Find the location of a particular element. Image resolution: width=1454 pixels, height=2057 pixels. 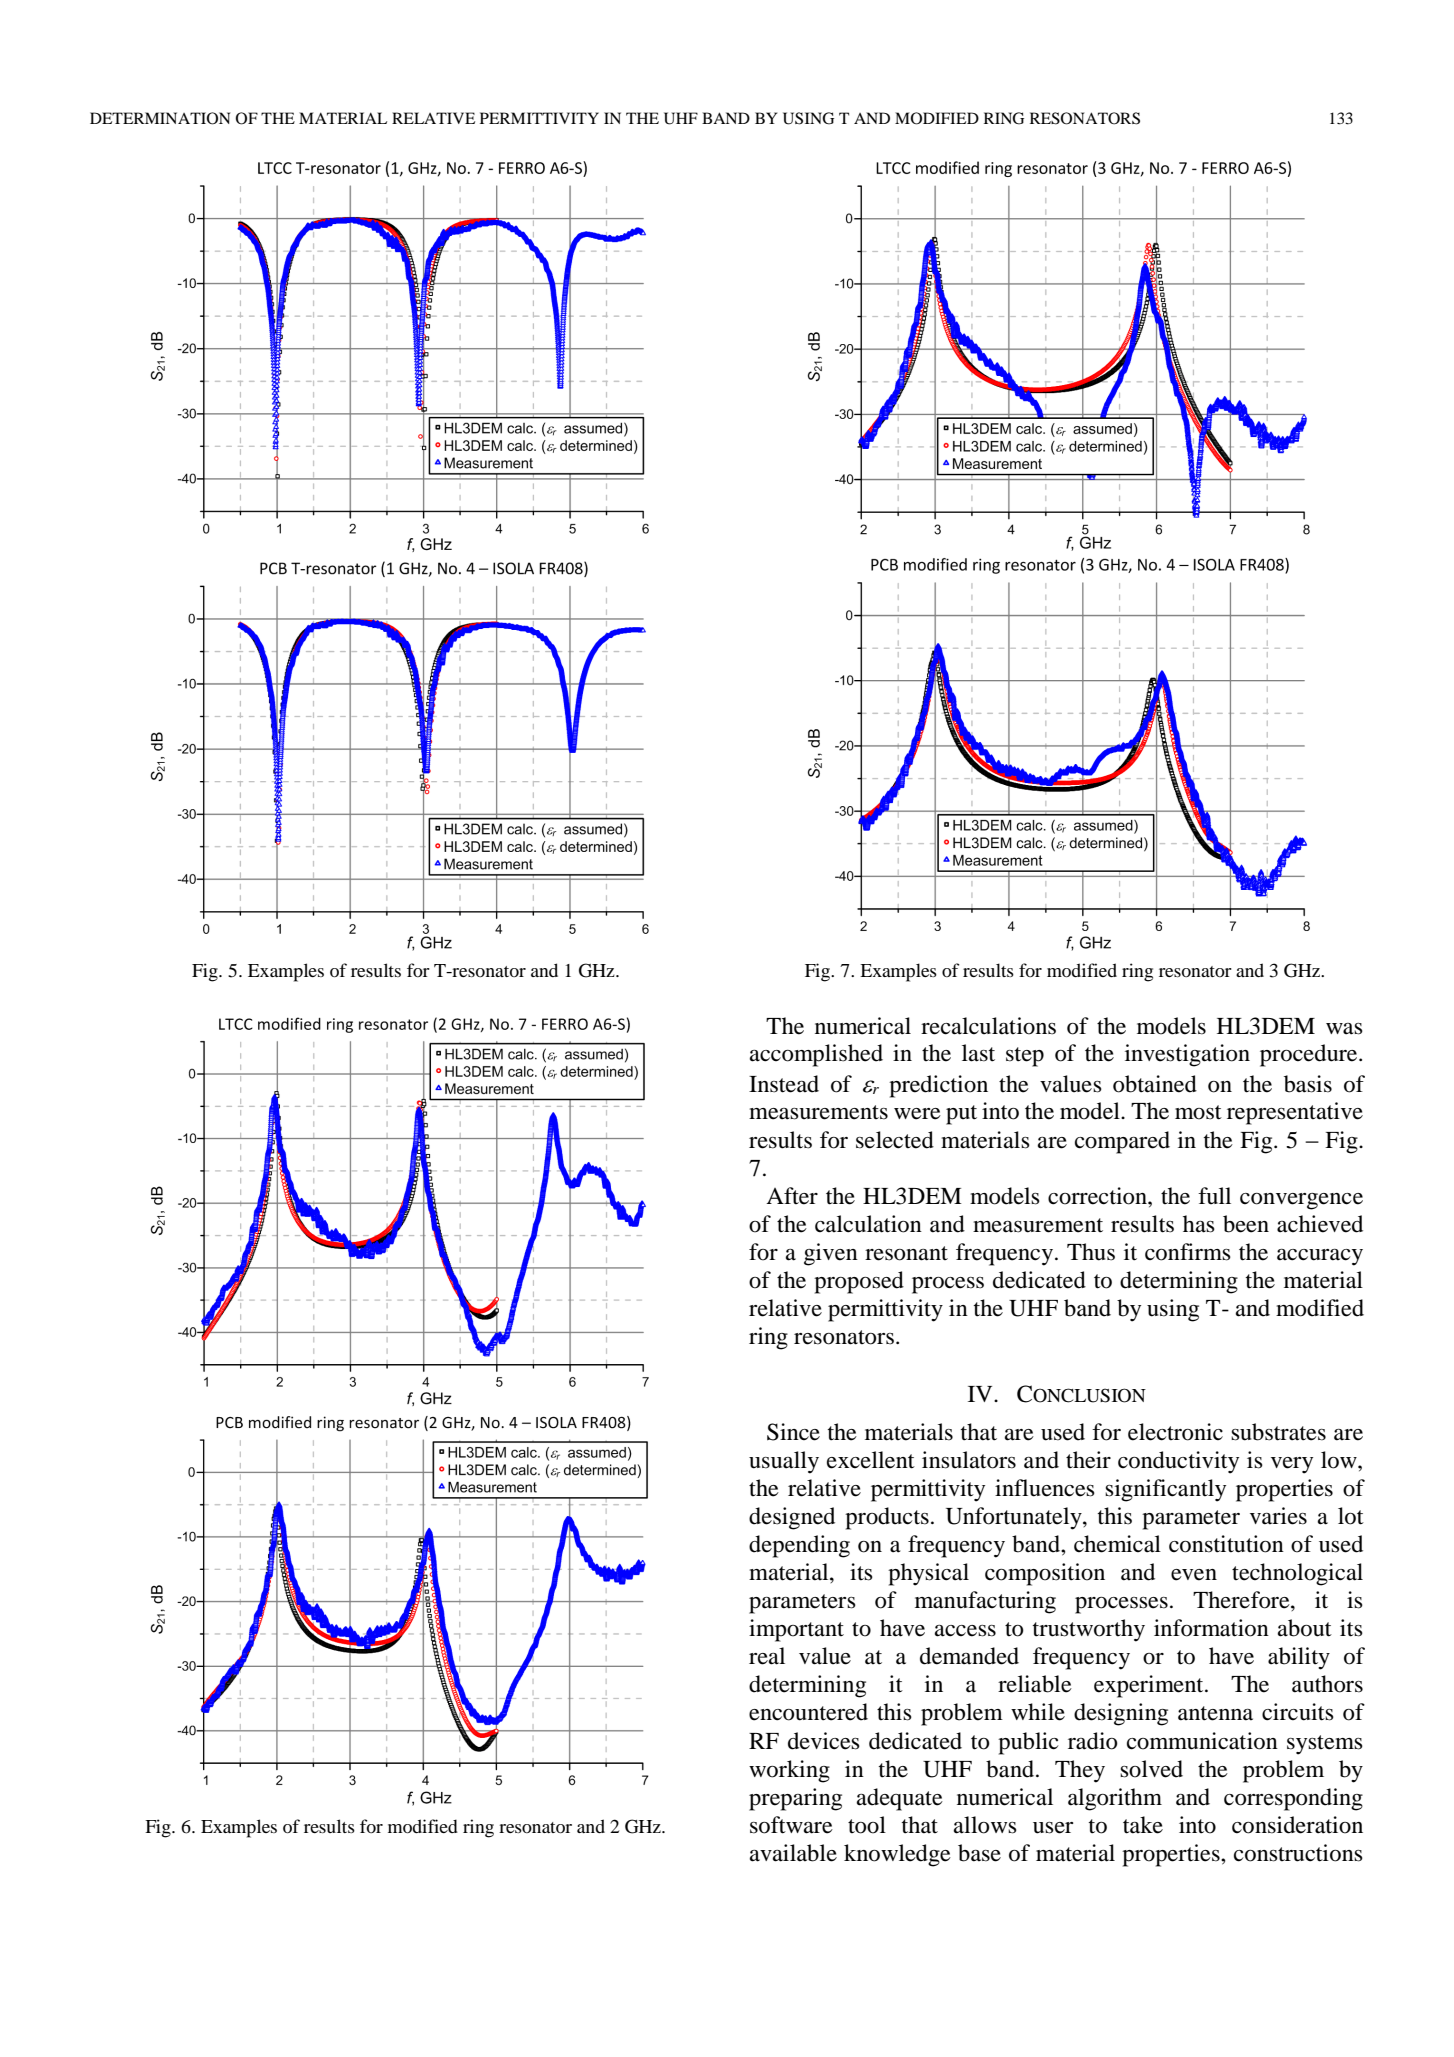

take is located at coordinates (1143, 1825).
